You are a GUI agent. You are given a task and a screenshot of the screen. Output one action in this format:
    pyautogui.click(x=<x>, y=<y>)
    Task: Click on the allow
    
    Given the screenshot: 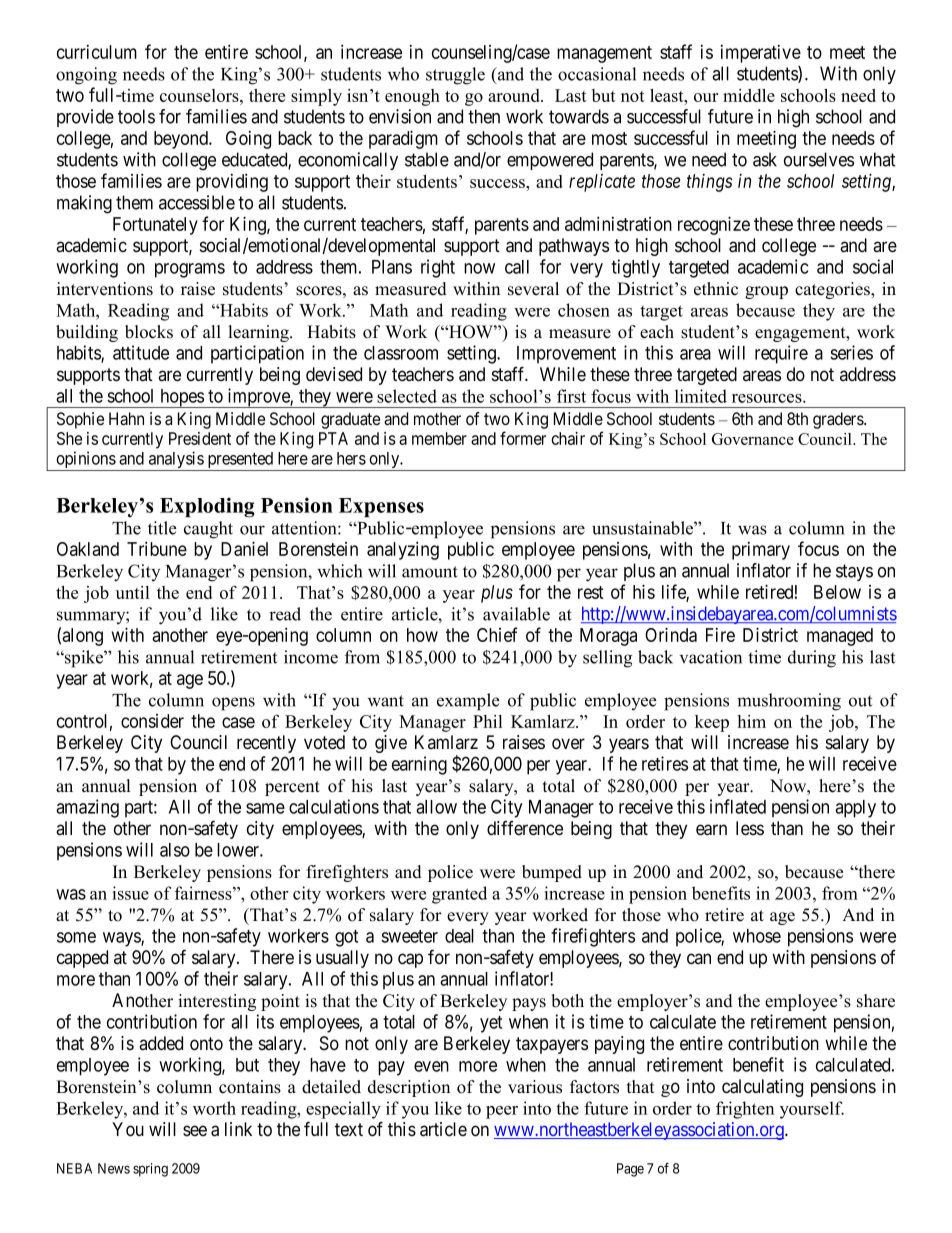 What is the action you would take?
    pyautogui.click(x=436, y=807)
